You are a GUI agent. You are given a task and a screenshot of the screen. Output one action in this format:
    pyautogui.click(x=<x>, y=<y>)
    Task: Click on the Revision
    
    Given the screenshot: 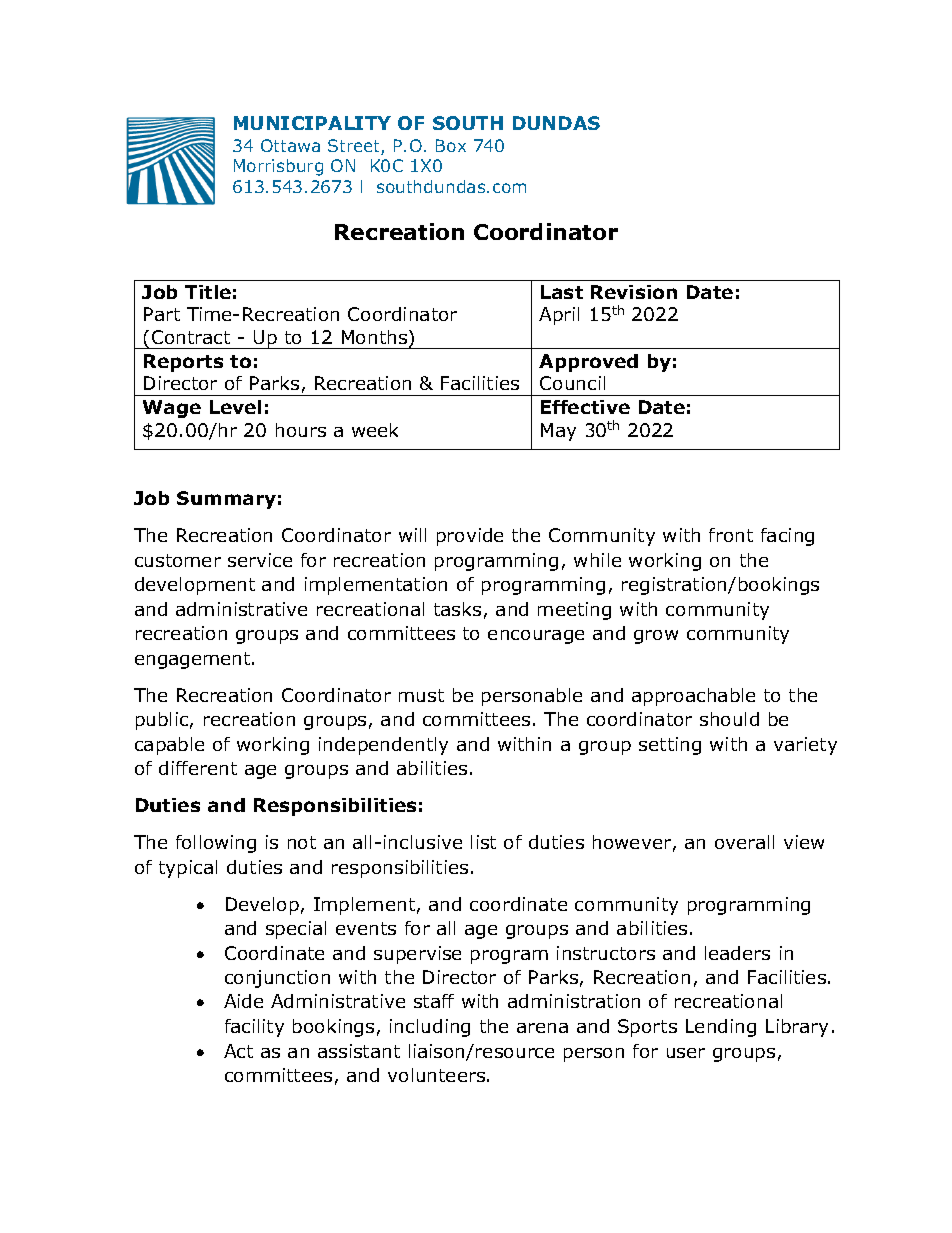 What is the action you would take?
    pyautogui.click(x=634, y=292)
